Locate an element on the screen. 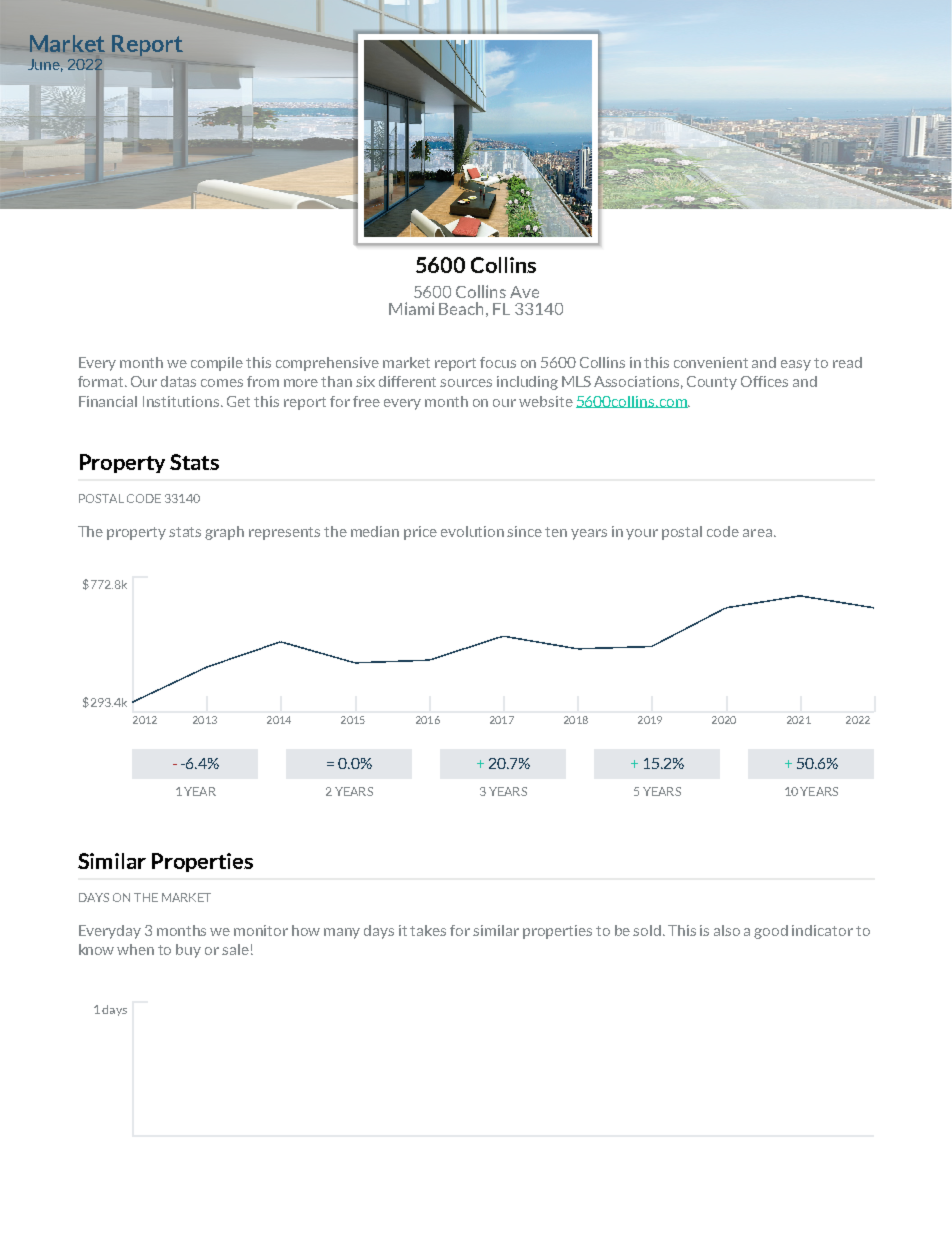 The image size is (952, 1233). evolution is located at coordinates (472, 531).
